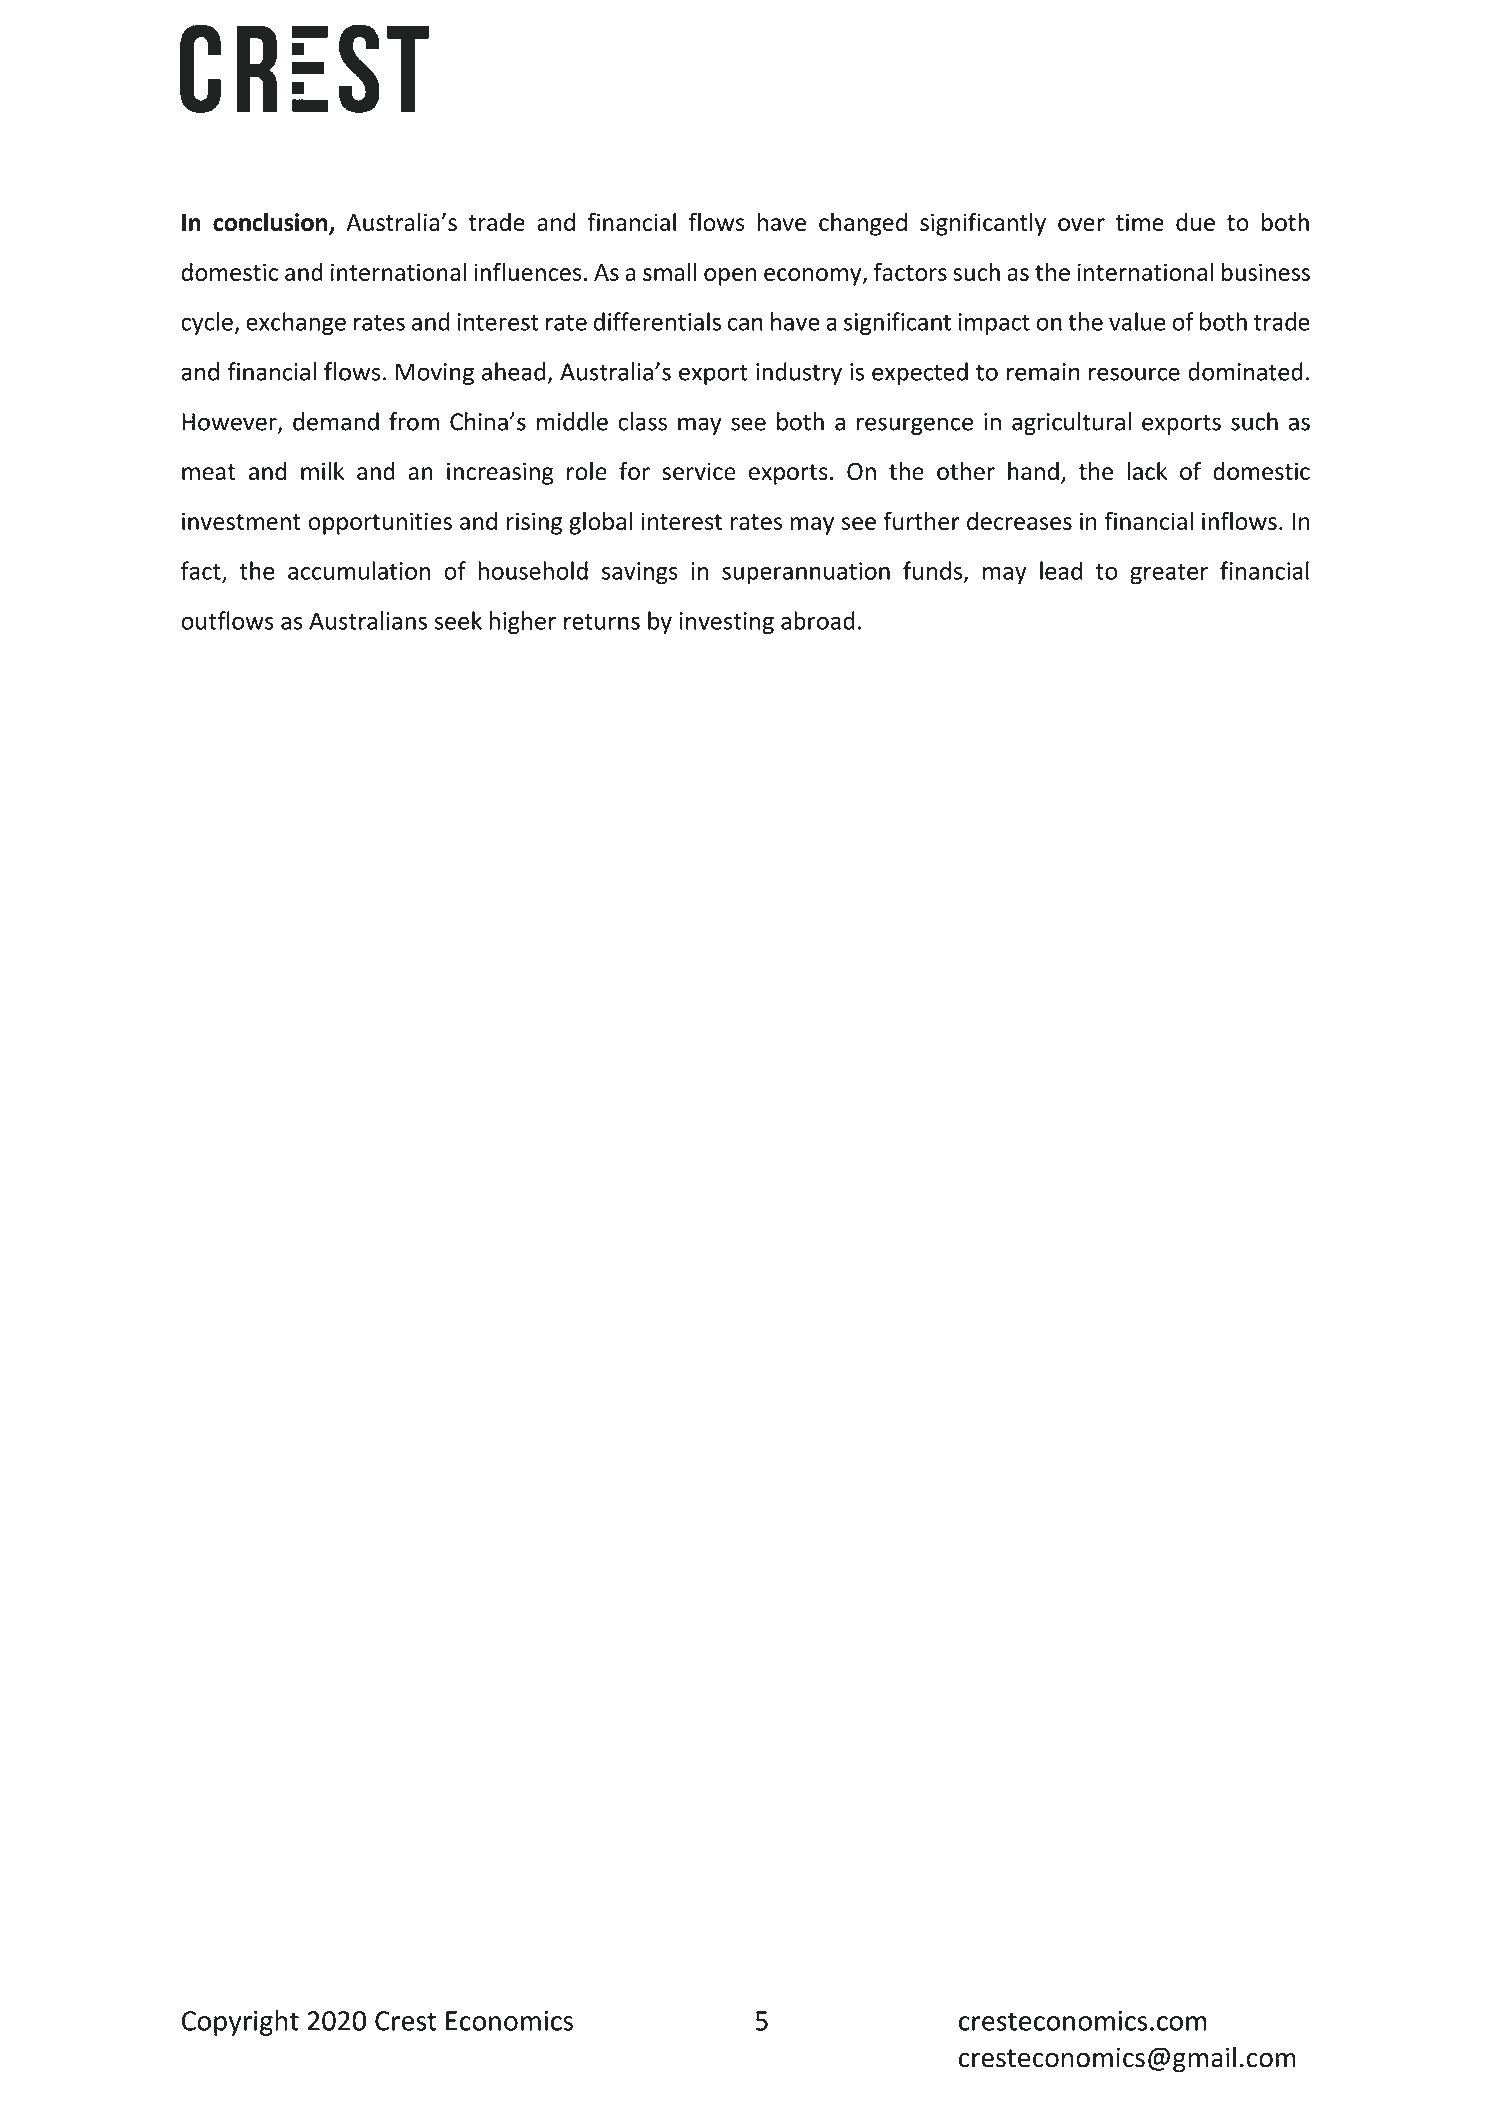 The image size is (1491, 2111). What do you see at coordinates (1137, 321) in the page?
I see `value` at bounding box center [1137, 321].
